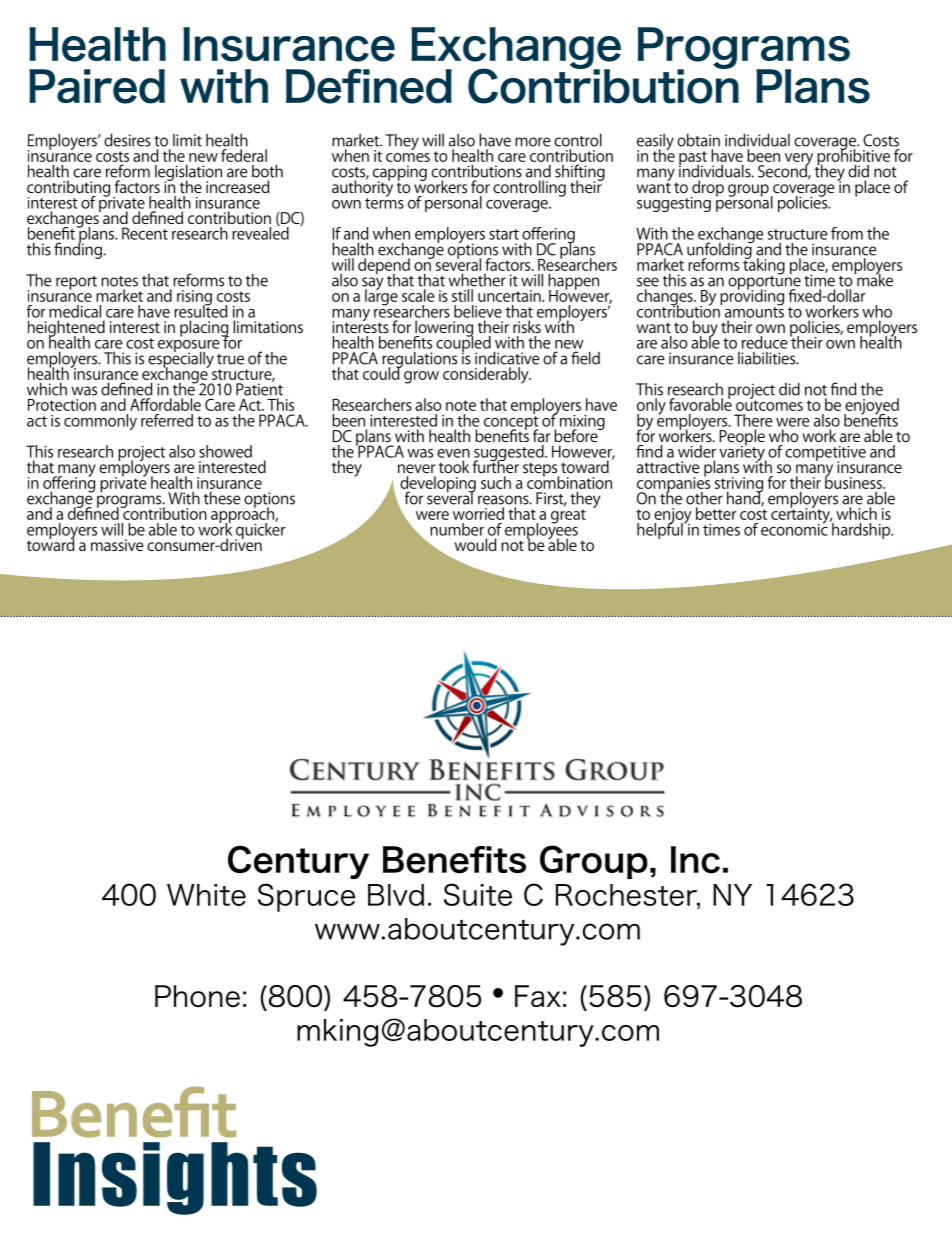 Image resolution: width=952 pixels, height=1233 pixels. What do you see at coordinates (175, 1178) in the screenshot?
I see `Insights` at bounding box center [175, 1178].
